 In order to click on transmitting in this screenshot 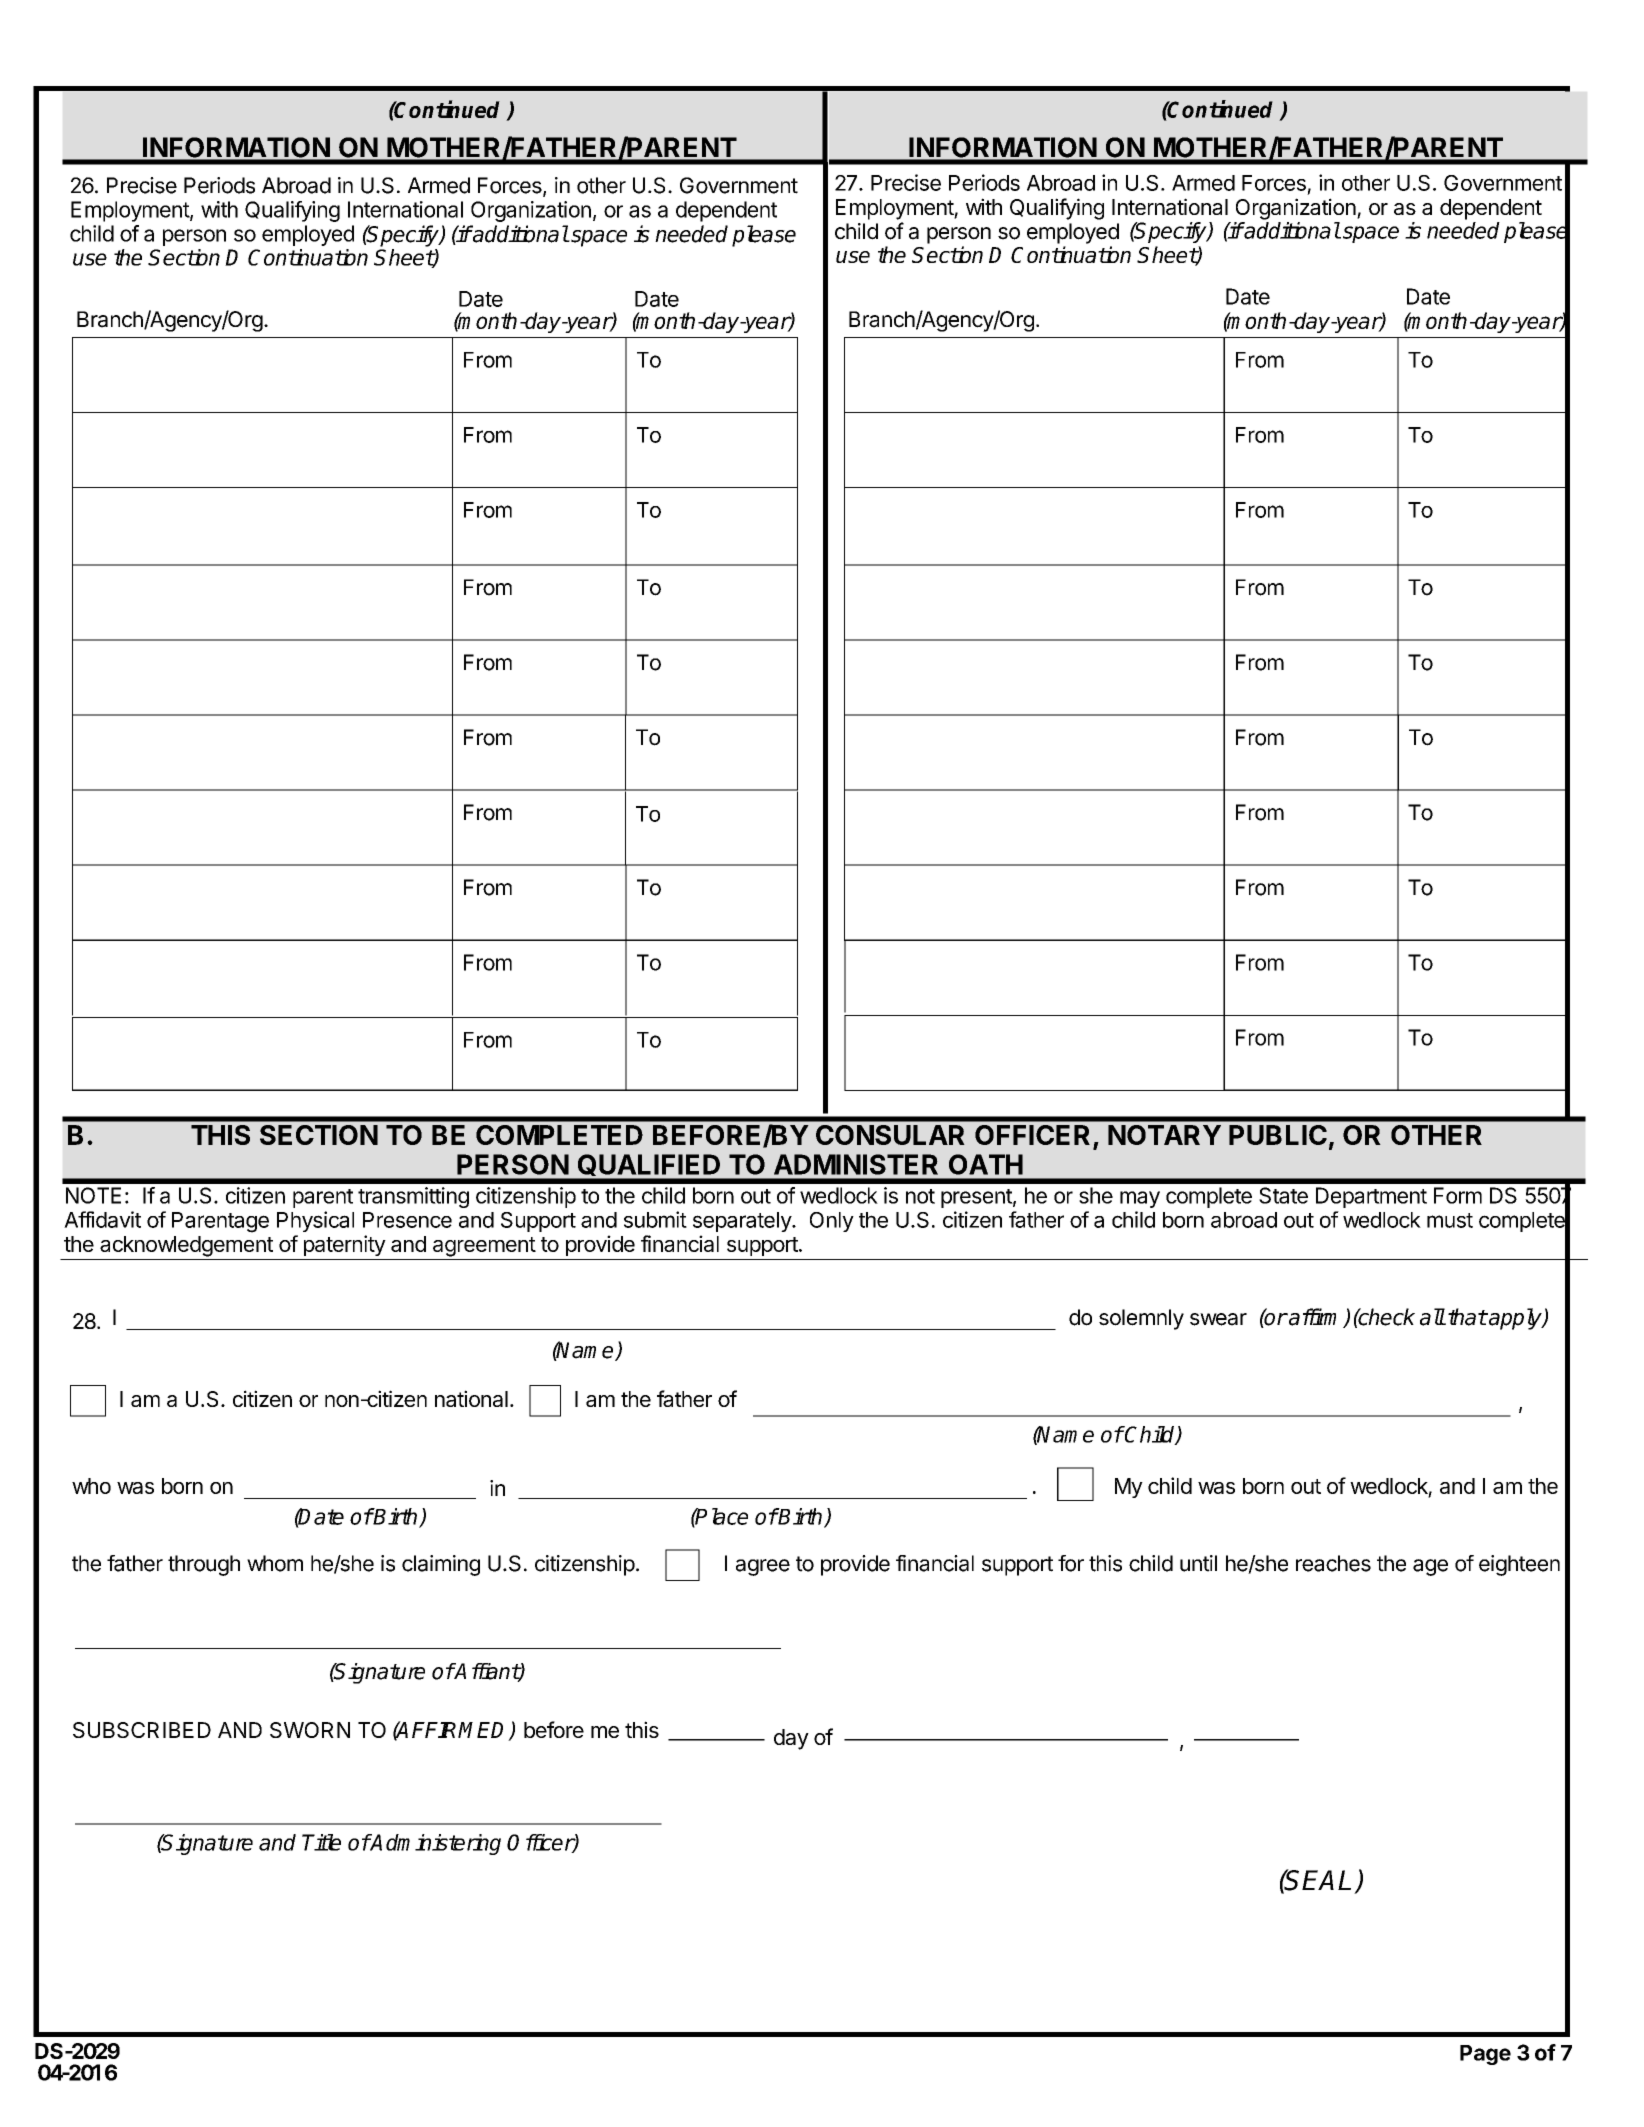, I will do `click(413, 1197)`.
